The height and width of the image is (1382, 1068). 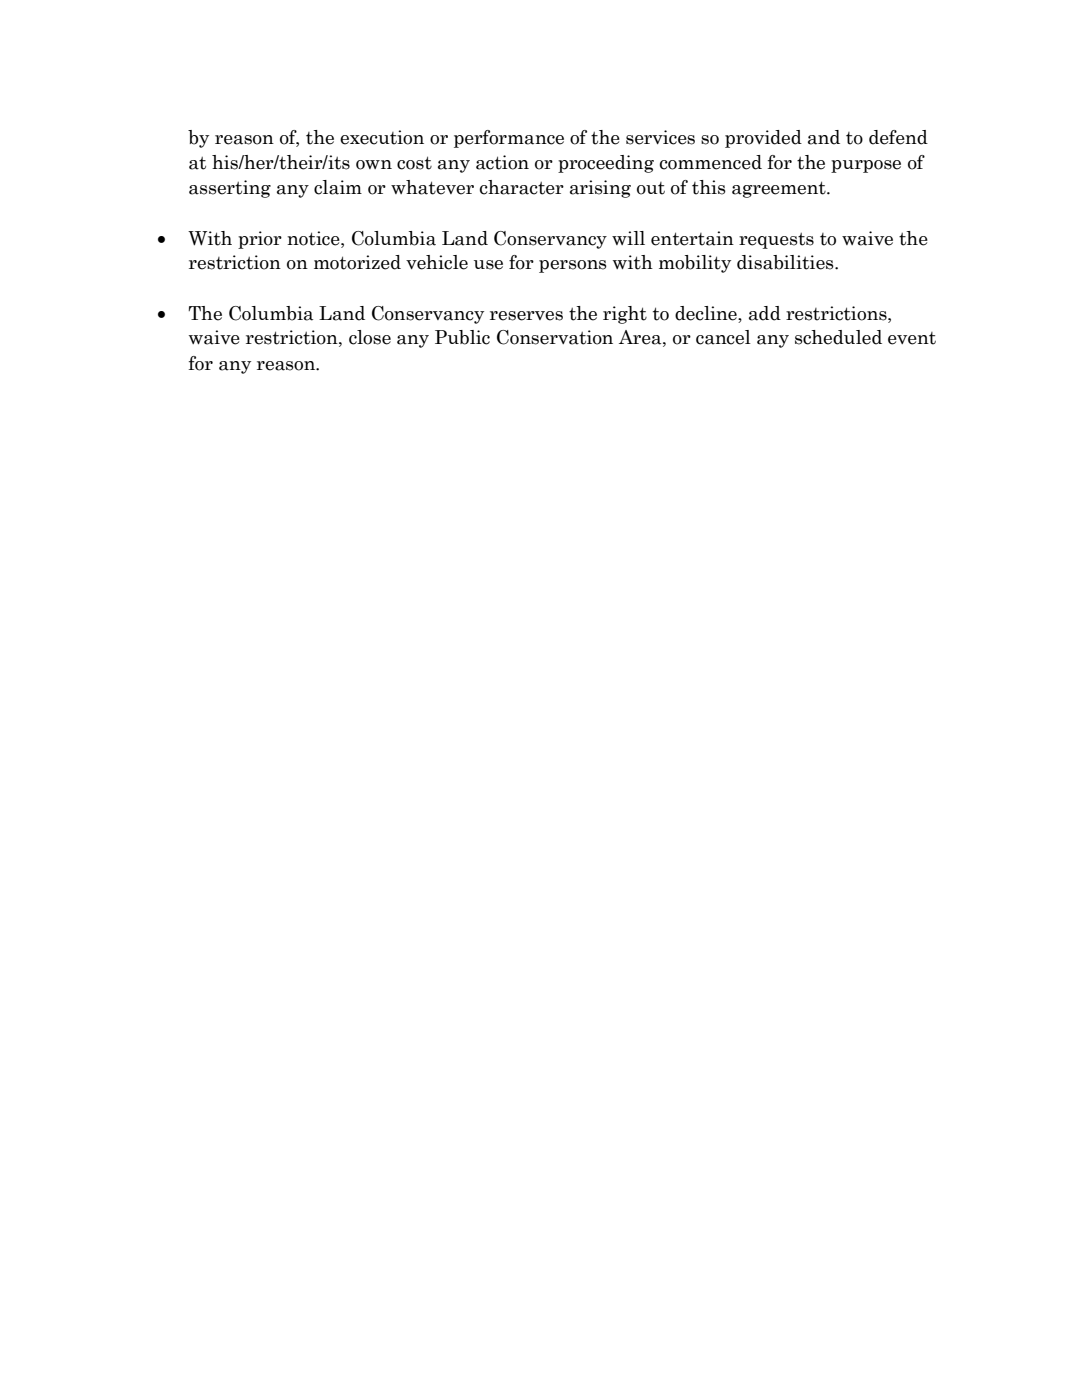 What do you see at coordinates (509, 139) in the image?
I see `performance` at bounding box center [509, 139].
